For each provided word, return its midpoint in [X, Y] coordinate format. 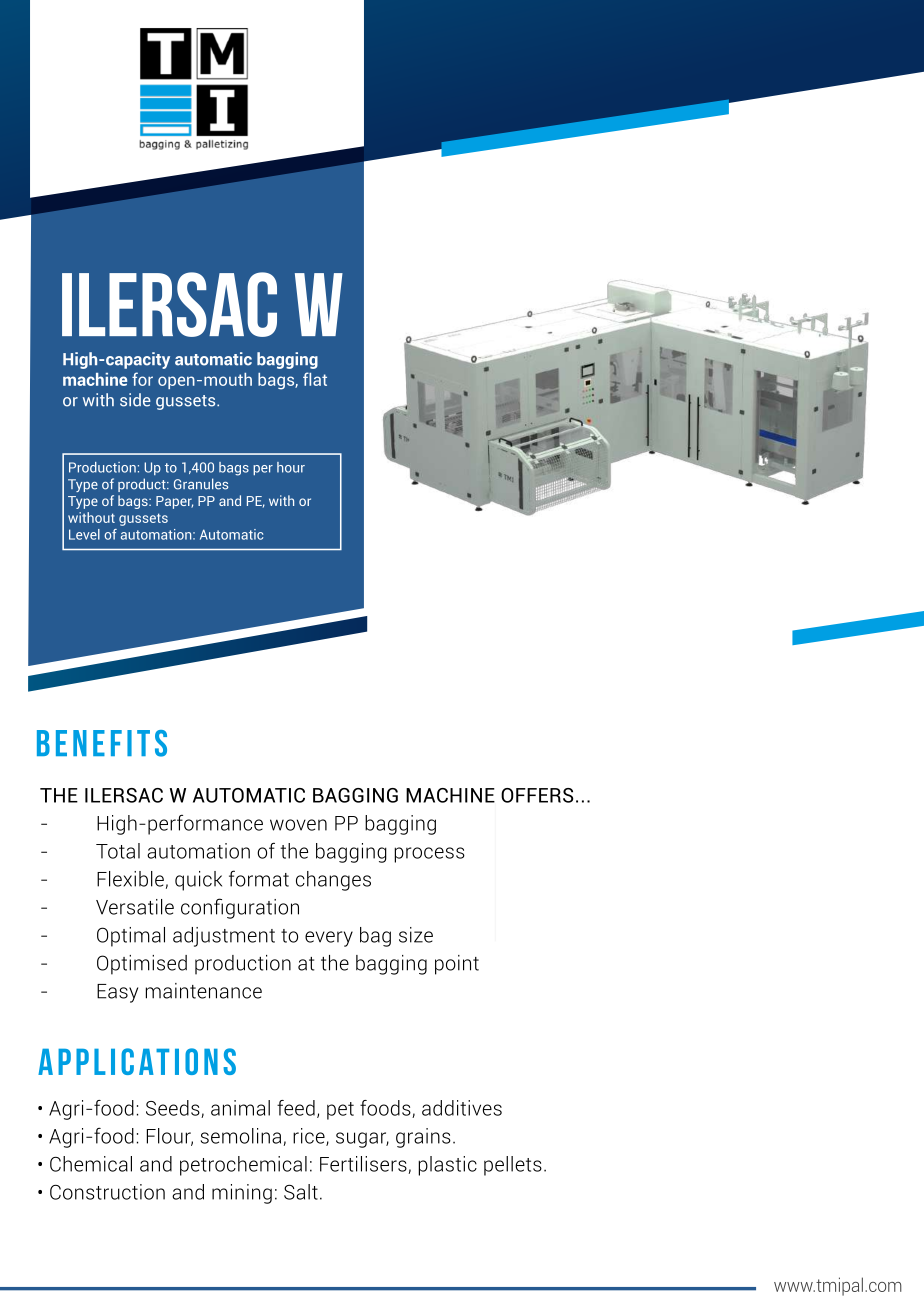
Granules [201, 484]
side [135, 400]
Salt [301, 1192]
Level [84, 534]
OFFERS [537, 795]
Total [118, 851]
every [329, 939]
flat [315, 379]
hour [291, 467]
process [429, 855]
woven [298, 825]
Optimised [142, 965]
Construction [107, 1192]
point [457, 965]
